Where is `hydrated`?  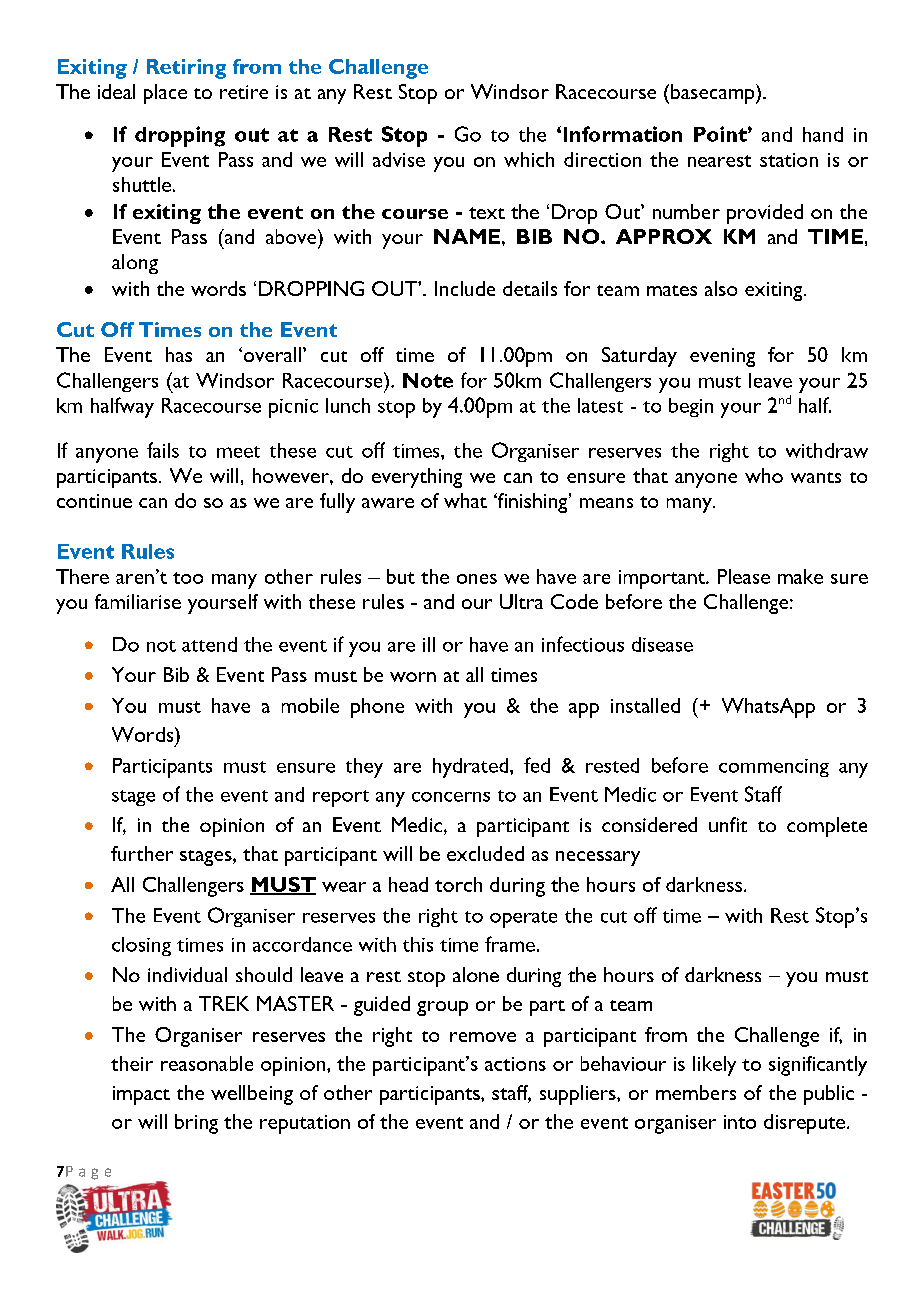 hydrated is located at coordinates (472, 768).
